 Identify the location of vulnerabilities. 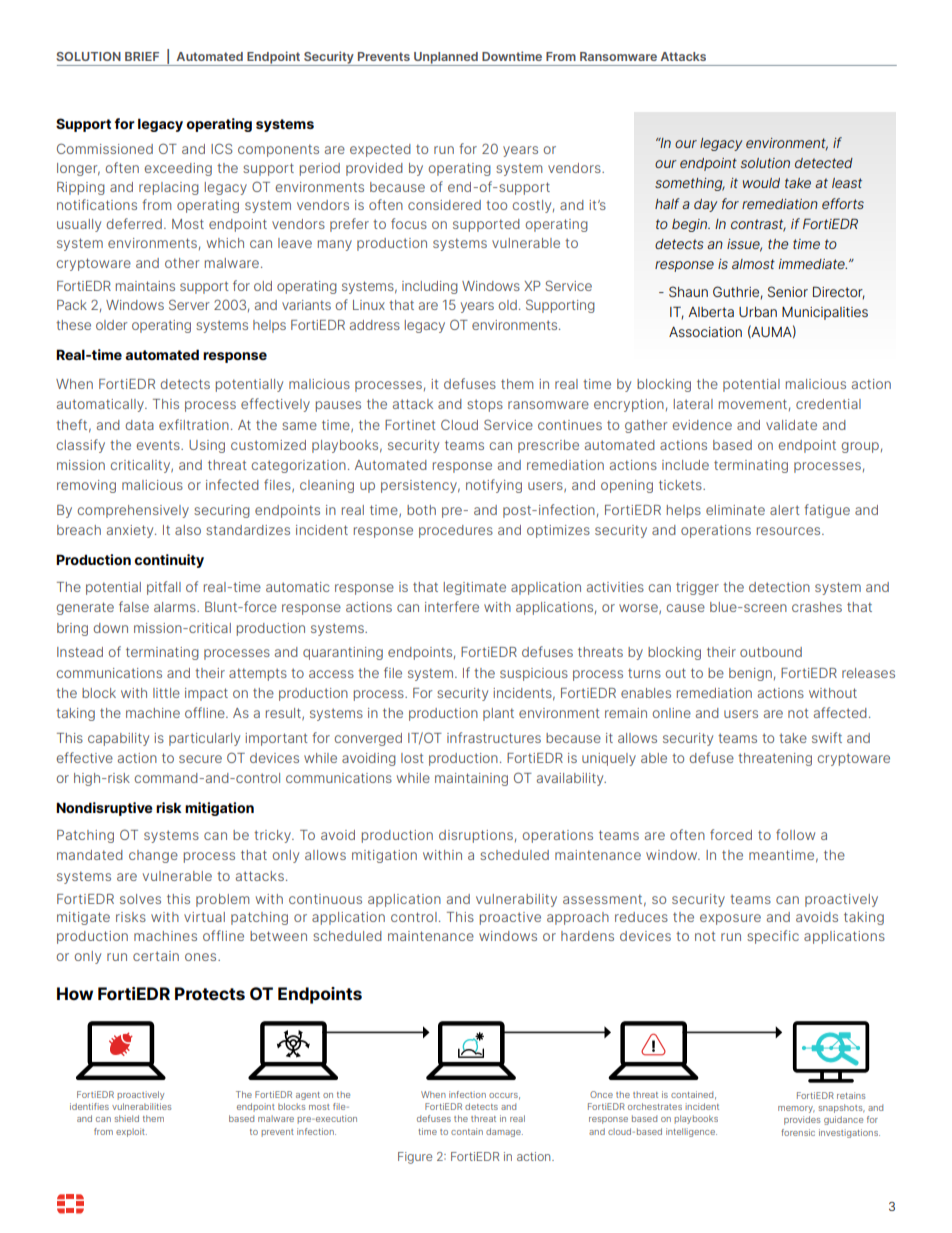
(142, 1106).
